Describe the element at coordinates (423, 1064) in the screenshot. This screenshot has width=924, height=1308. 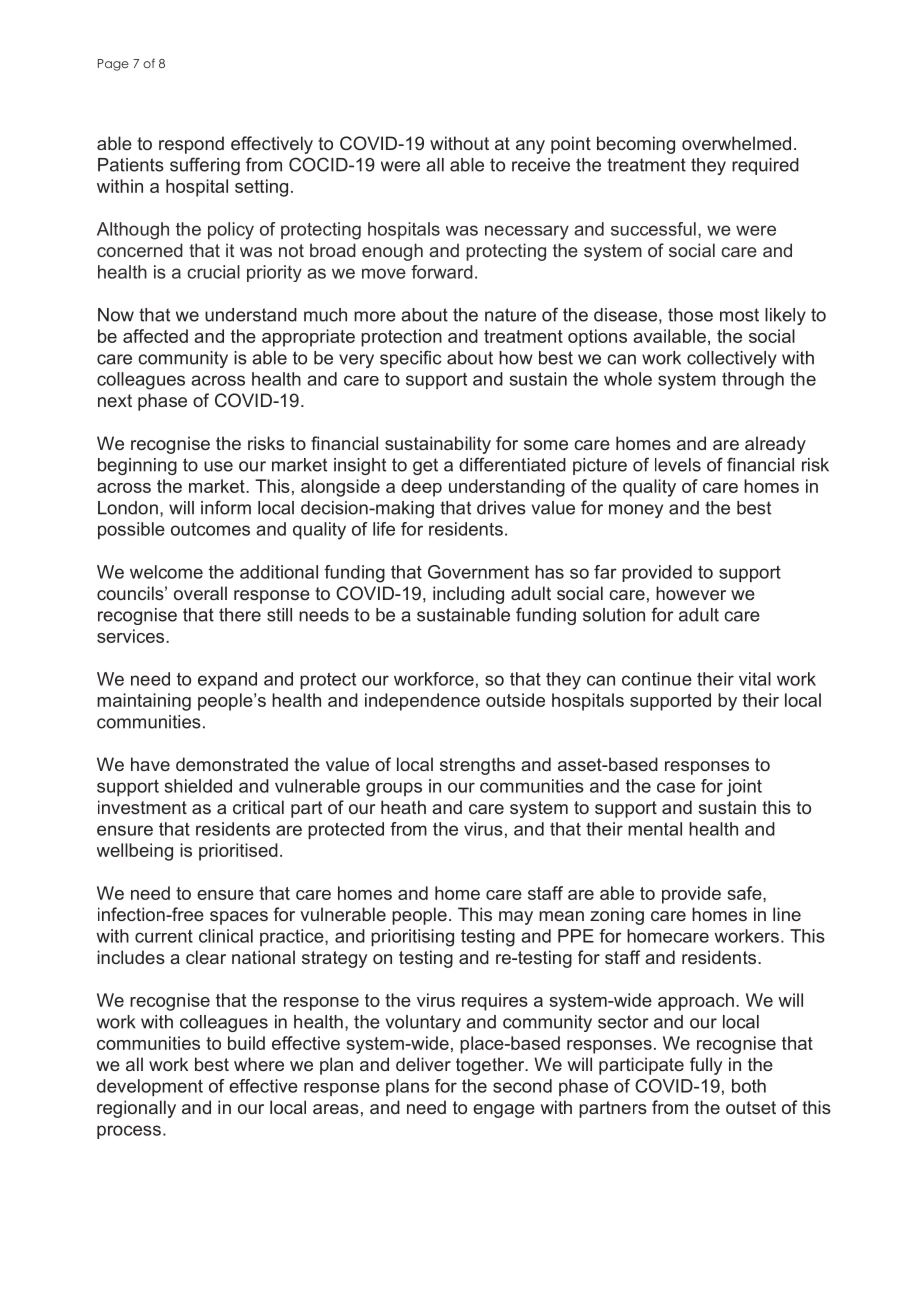
I see `deliver` at that location.
